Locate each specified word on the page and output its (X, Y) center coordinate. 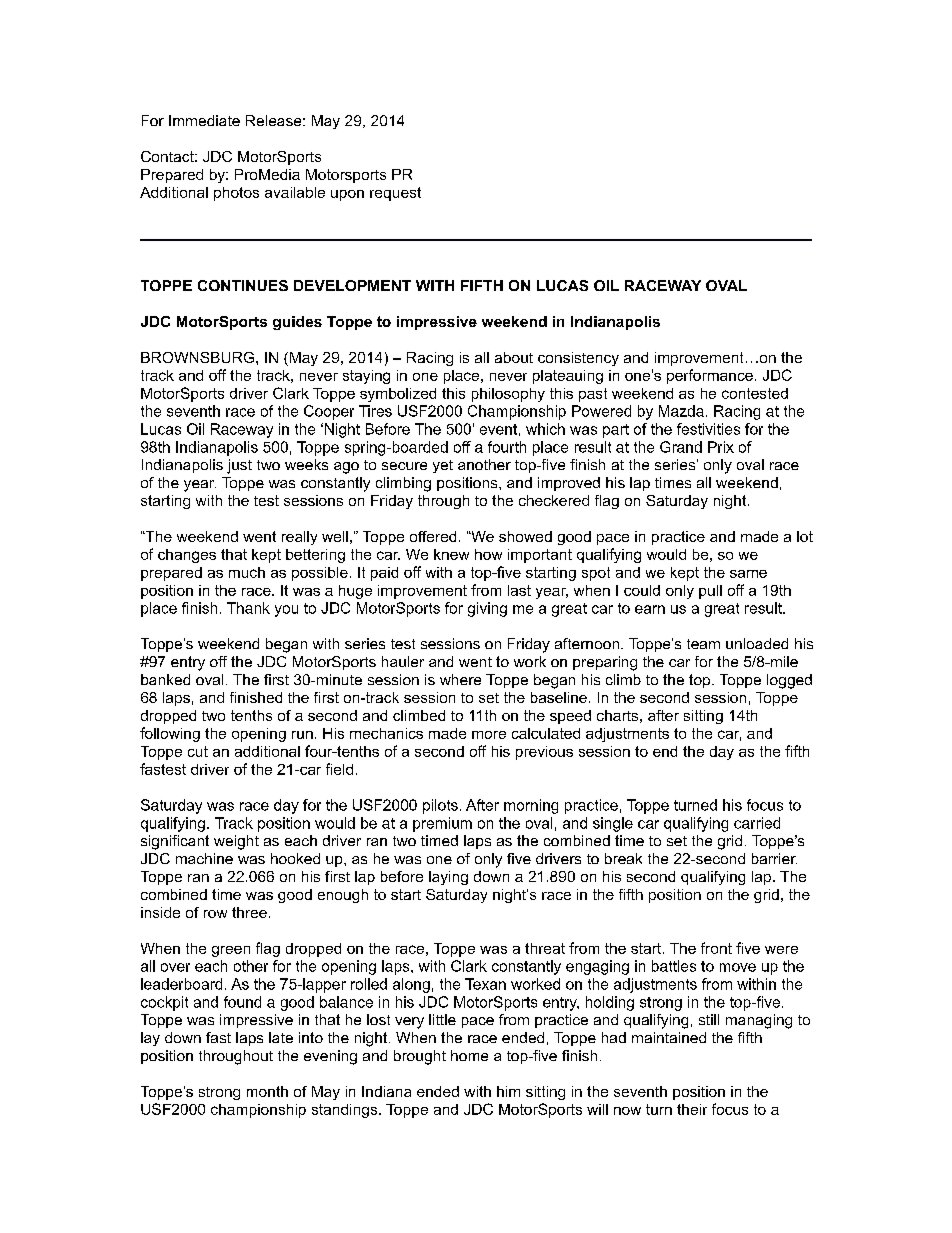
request (395, 194)
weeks (306, 464)
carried (757, 823)
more (489, 735)
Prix (721, 447)
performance (710, 376)
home (469, 1055)
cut (198, 751)
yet (443, 466)
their (692, 1109)
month (267, 1091)
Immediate (204, 120)
